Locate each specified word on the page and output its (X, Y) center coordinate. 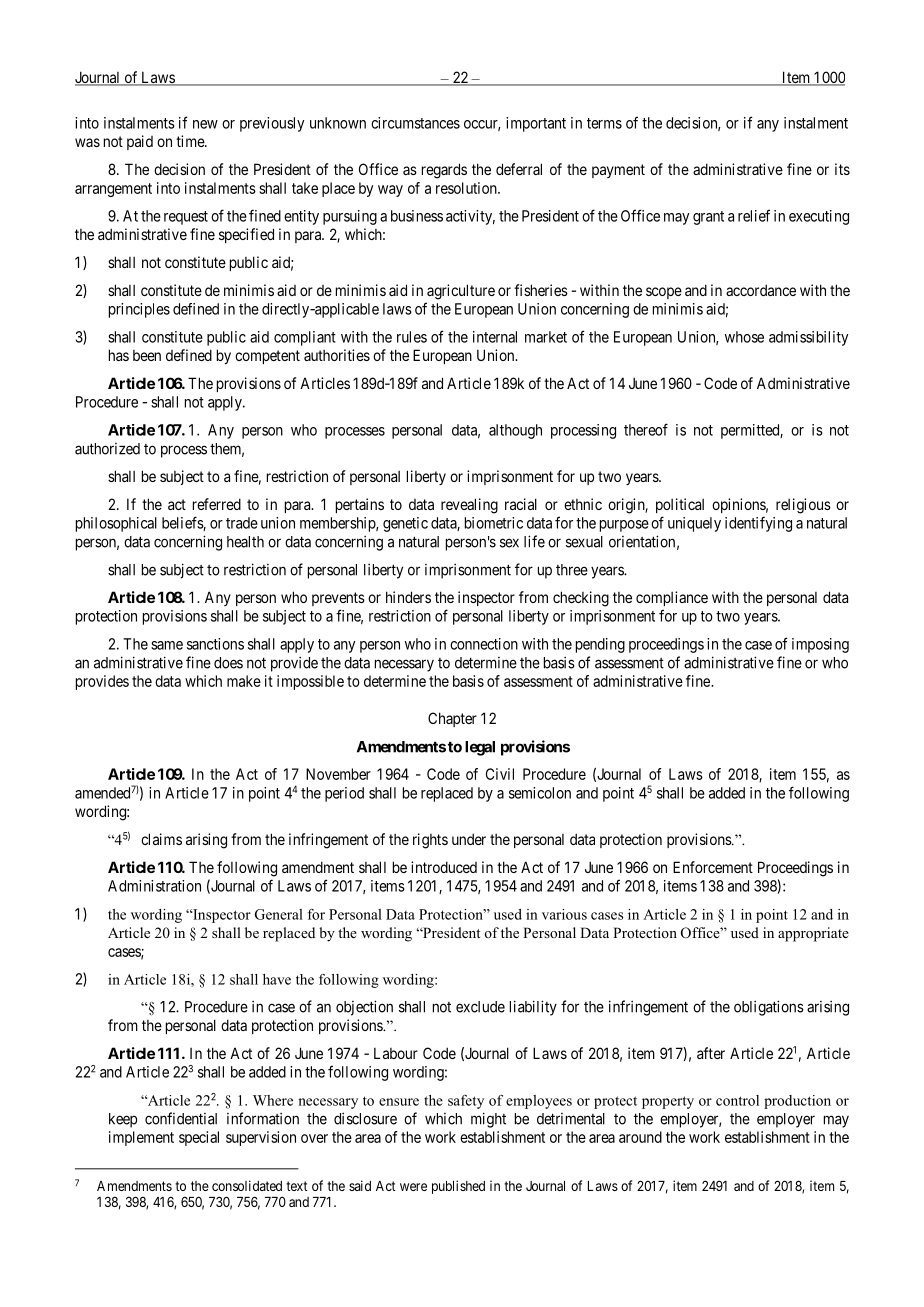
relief (754, 215)
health (245, 542)
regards (444, 171)
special (199, 1138)
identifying (758, 524)
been (147, 355)
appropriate (813, 934)
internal (495, 337)
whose (744, 337)
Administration (154, 886)
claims (161, 839)
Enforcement (713, 867)
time (191, 141)
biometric (494, 523)
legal (480, 748)
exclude (480, 1007)
